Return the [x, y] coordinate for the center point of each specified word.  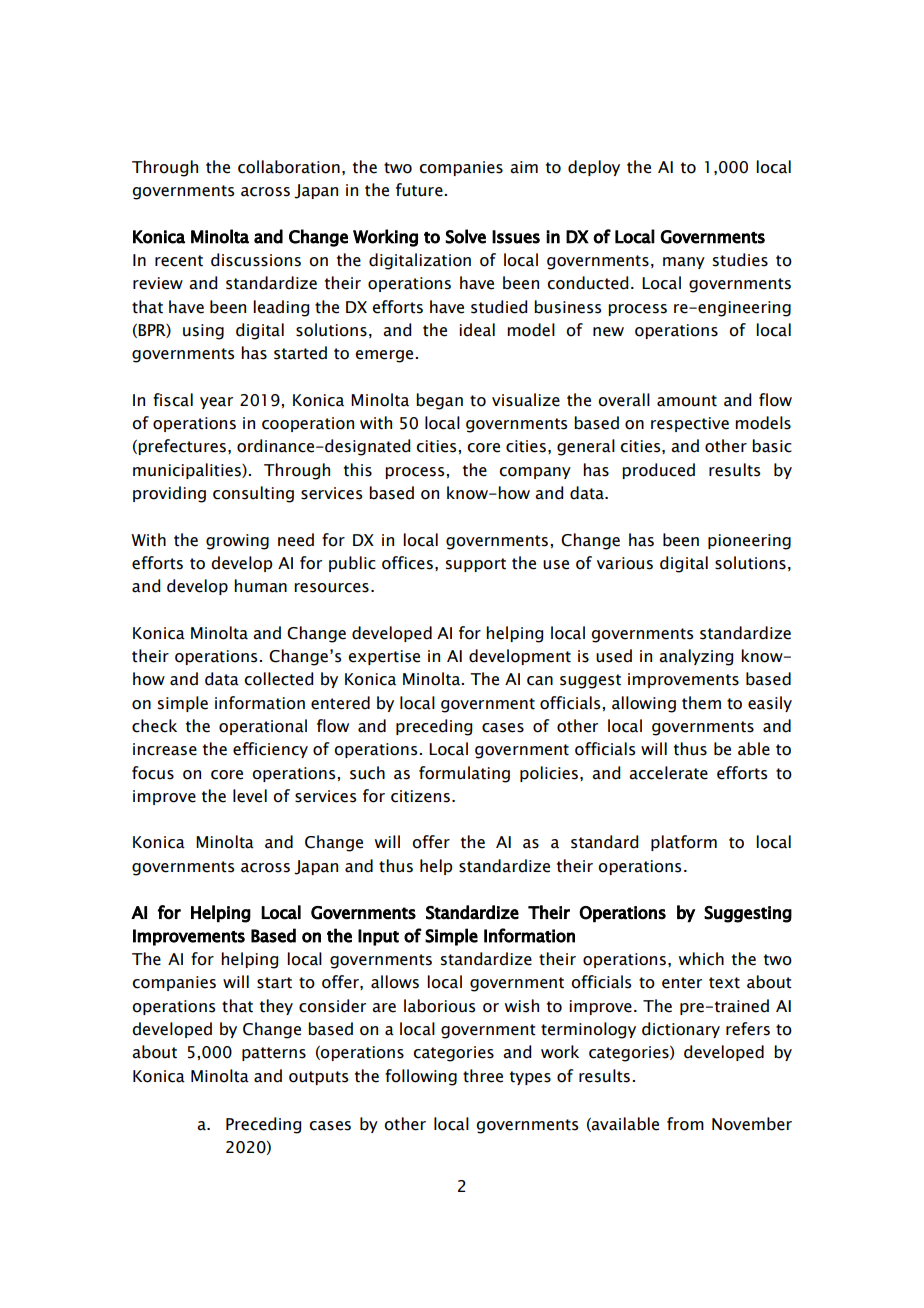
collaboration [289, 167]
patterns [274, 1054]
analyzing [696, 657]
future [419, 190]
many [684, 263]
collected [278, 679]
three [483, 1076]
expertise [384, 657]
